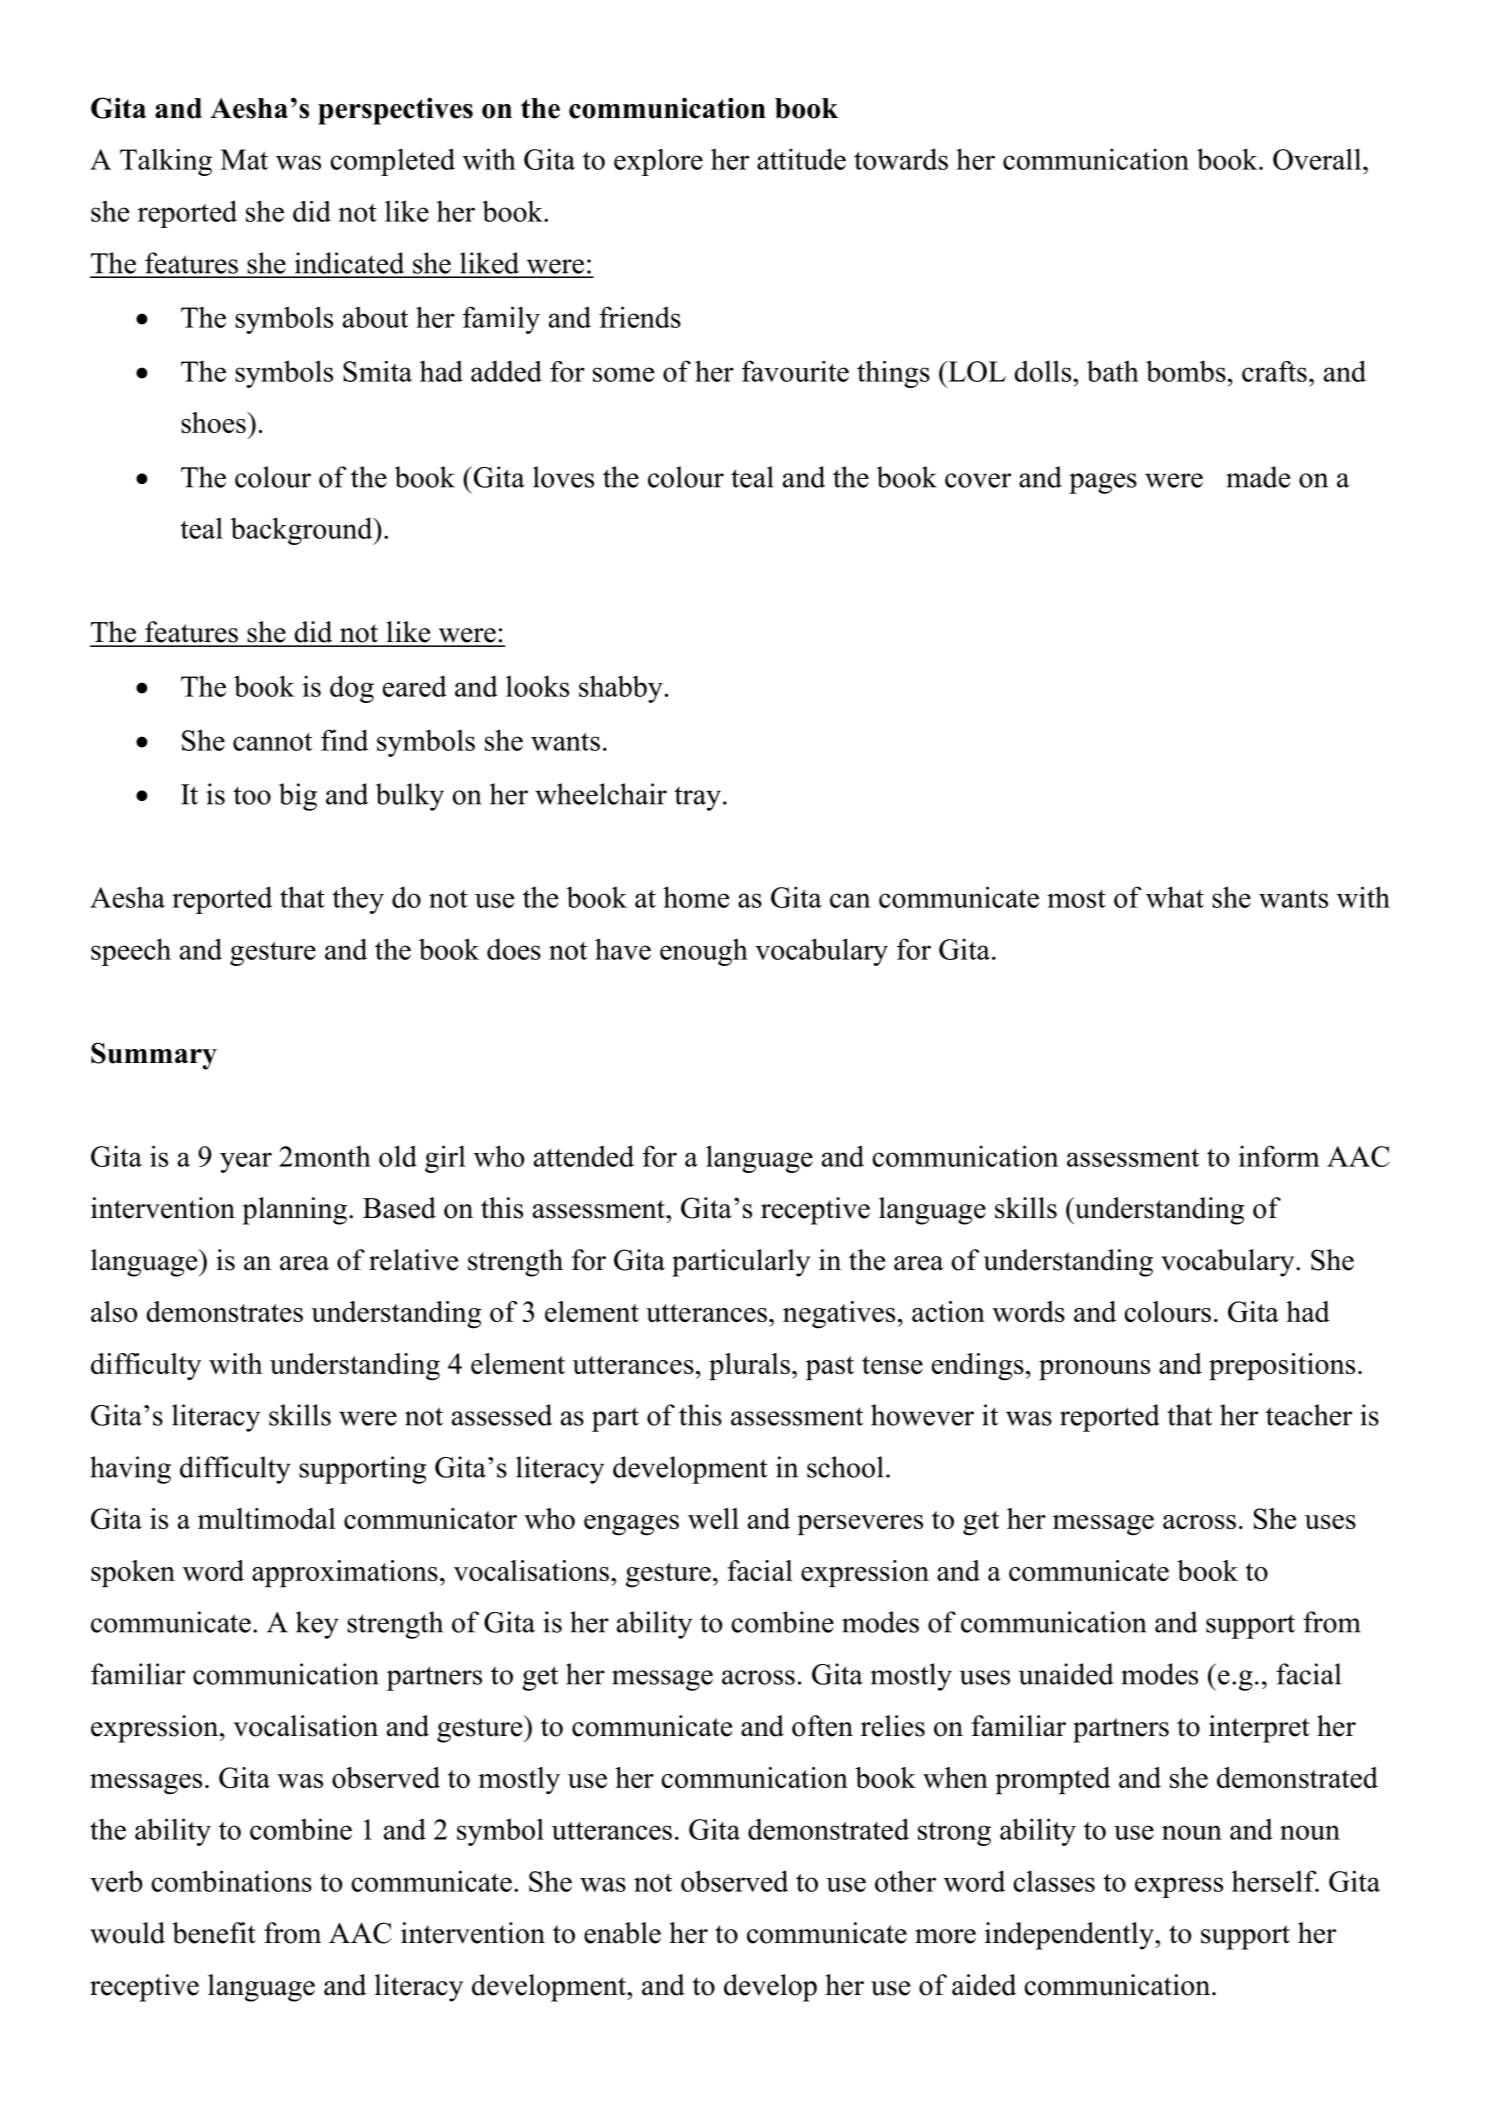 The height and width of the image is (2106, 1488). What do you see at coordinates (697, 798) in the image?
I see `tray` at bounding box center [697, 798].
